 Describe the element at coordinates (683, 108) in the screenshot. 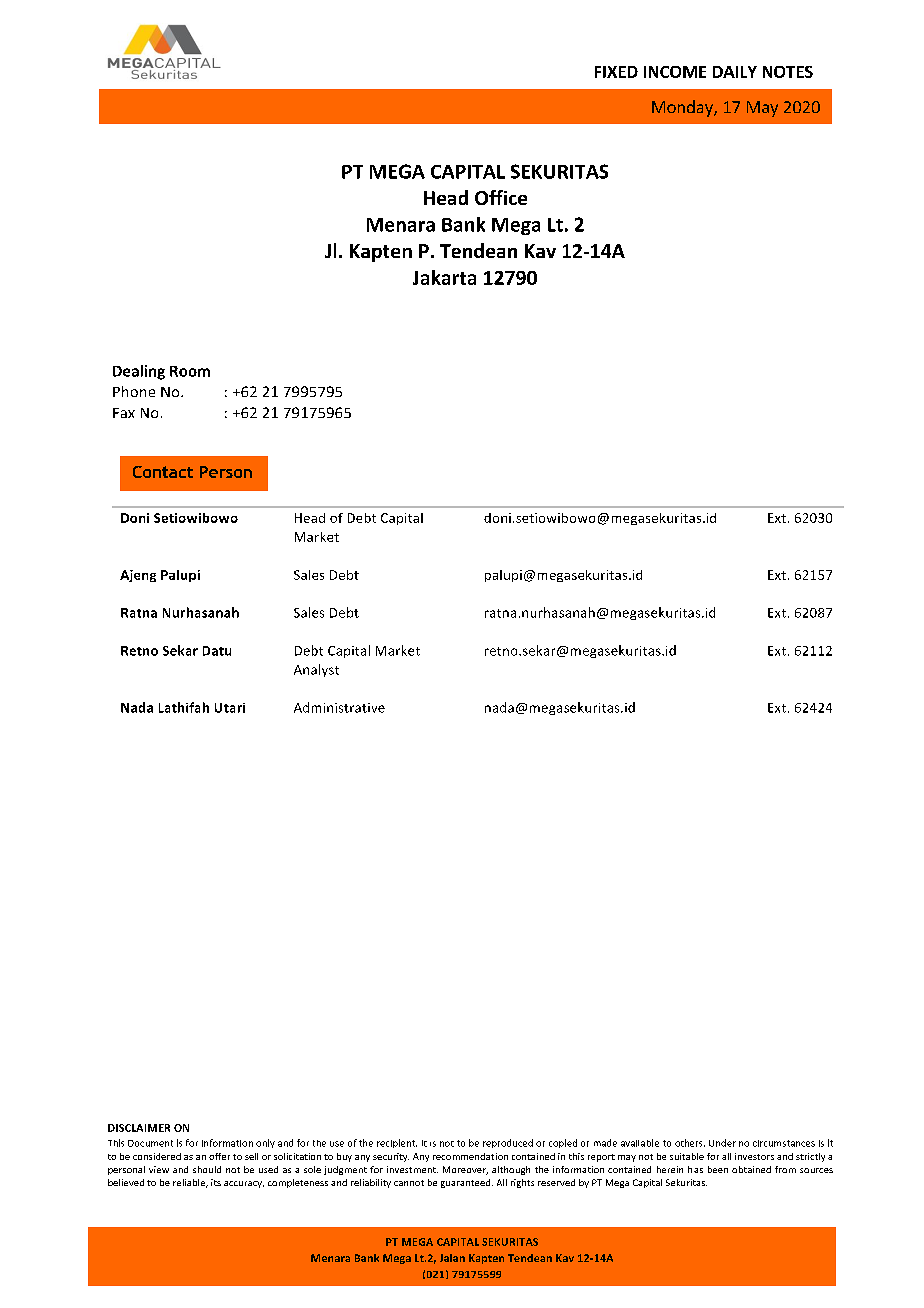

I see `Monday` at that location.
